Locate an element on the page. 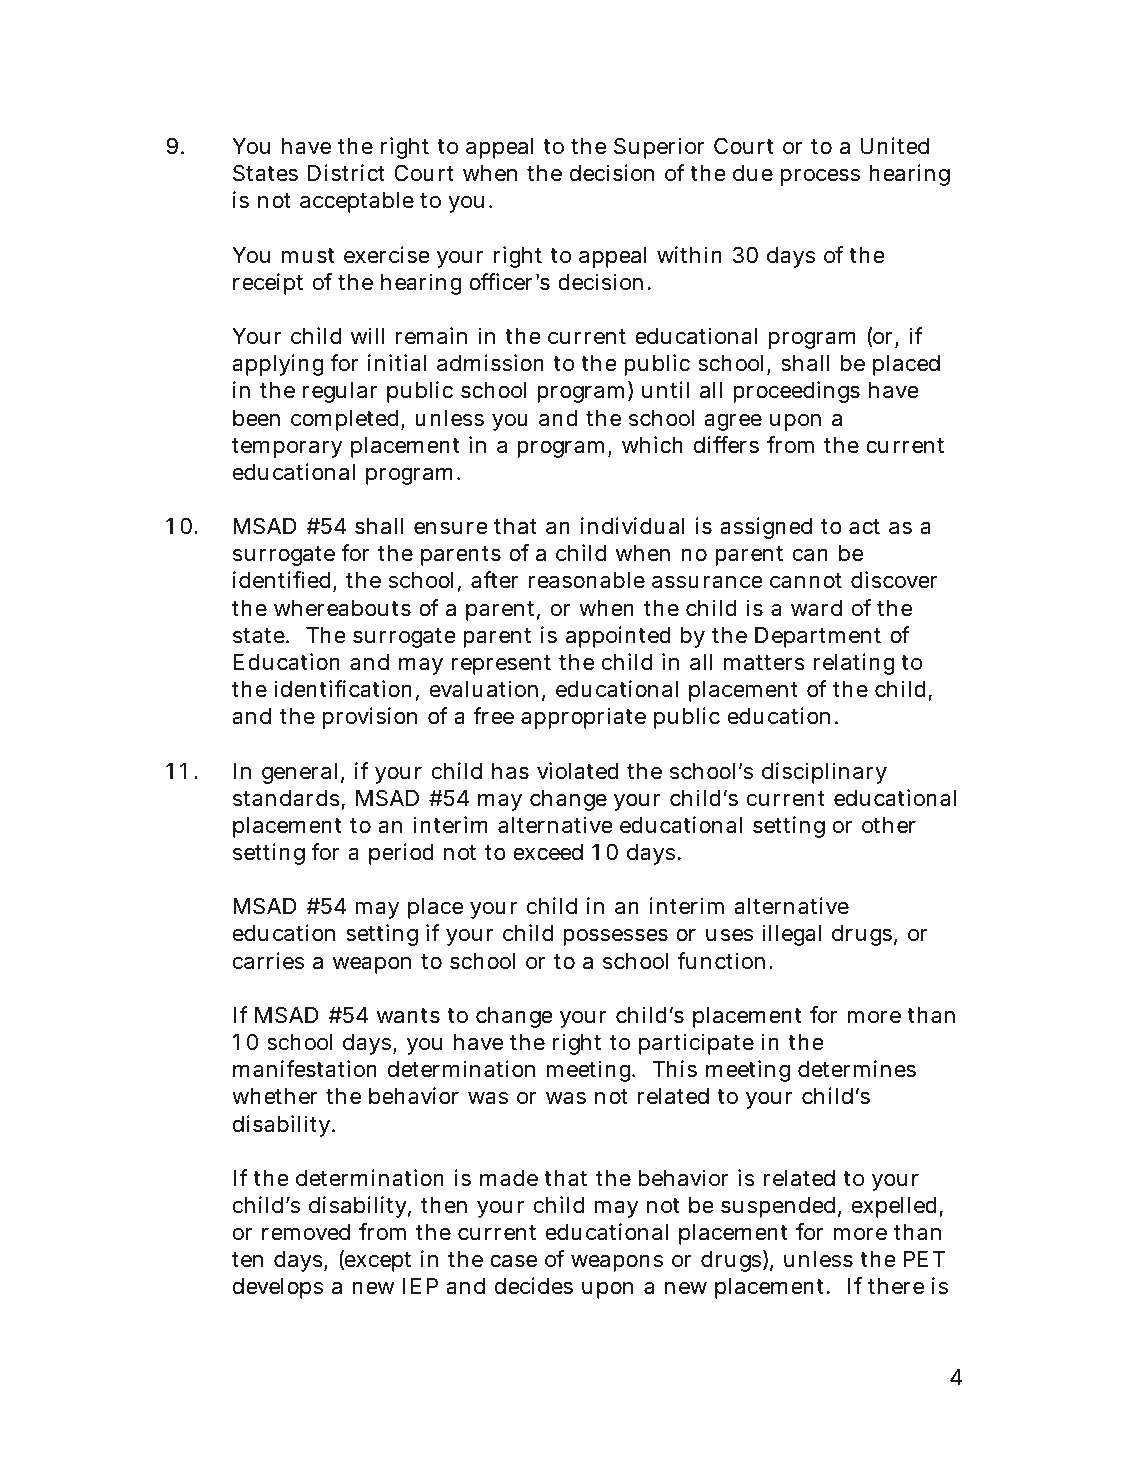 The image size is (1126, 1457). process is located at coordinates (820, 177).
